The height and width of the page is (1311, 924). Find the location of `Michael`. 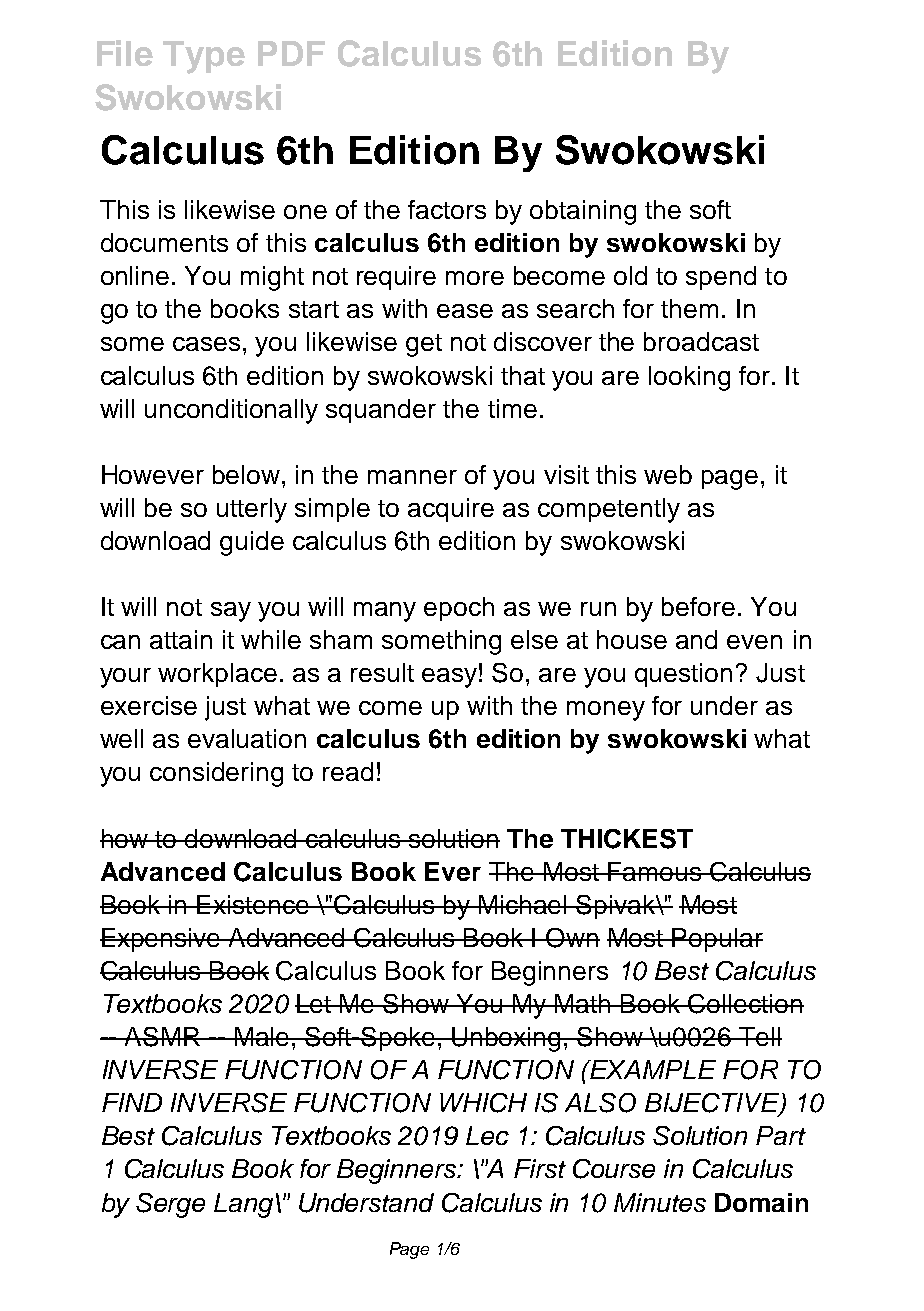

Michael is located at coordinates (523, 904).
